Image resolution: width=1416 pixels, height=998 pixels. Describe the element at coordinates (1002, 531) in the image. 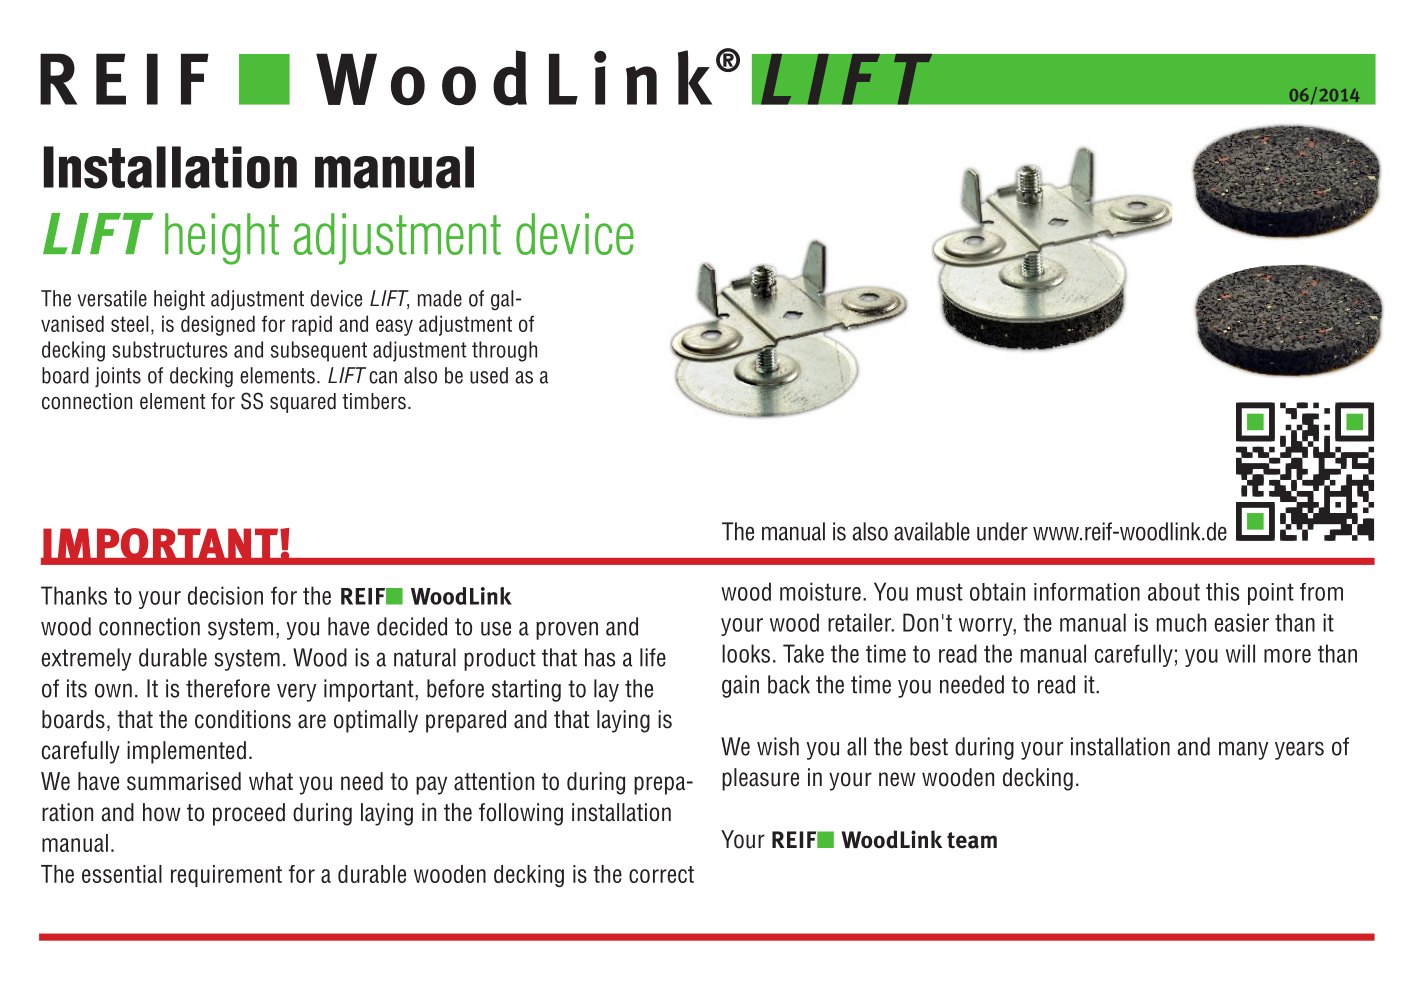

I see `under` at that location.
